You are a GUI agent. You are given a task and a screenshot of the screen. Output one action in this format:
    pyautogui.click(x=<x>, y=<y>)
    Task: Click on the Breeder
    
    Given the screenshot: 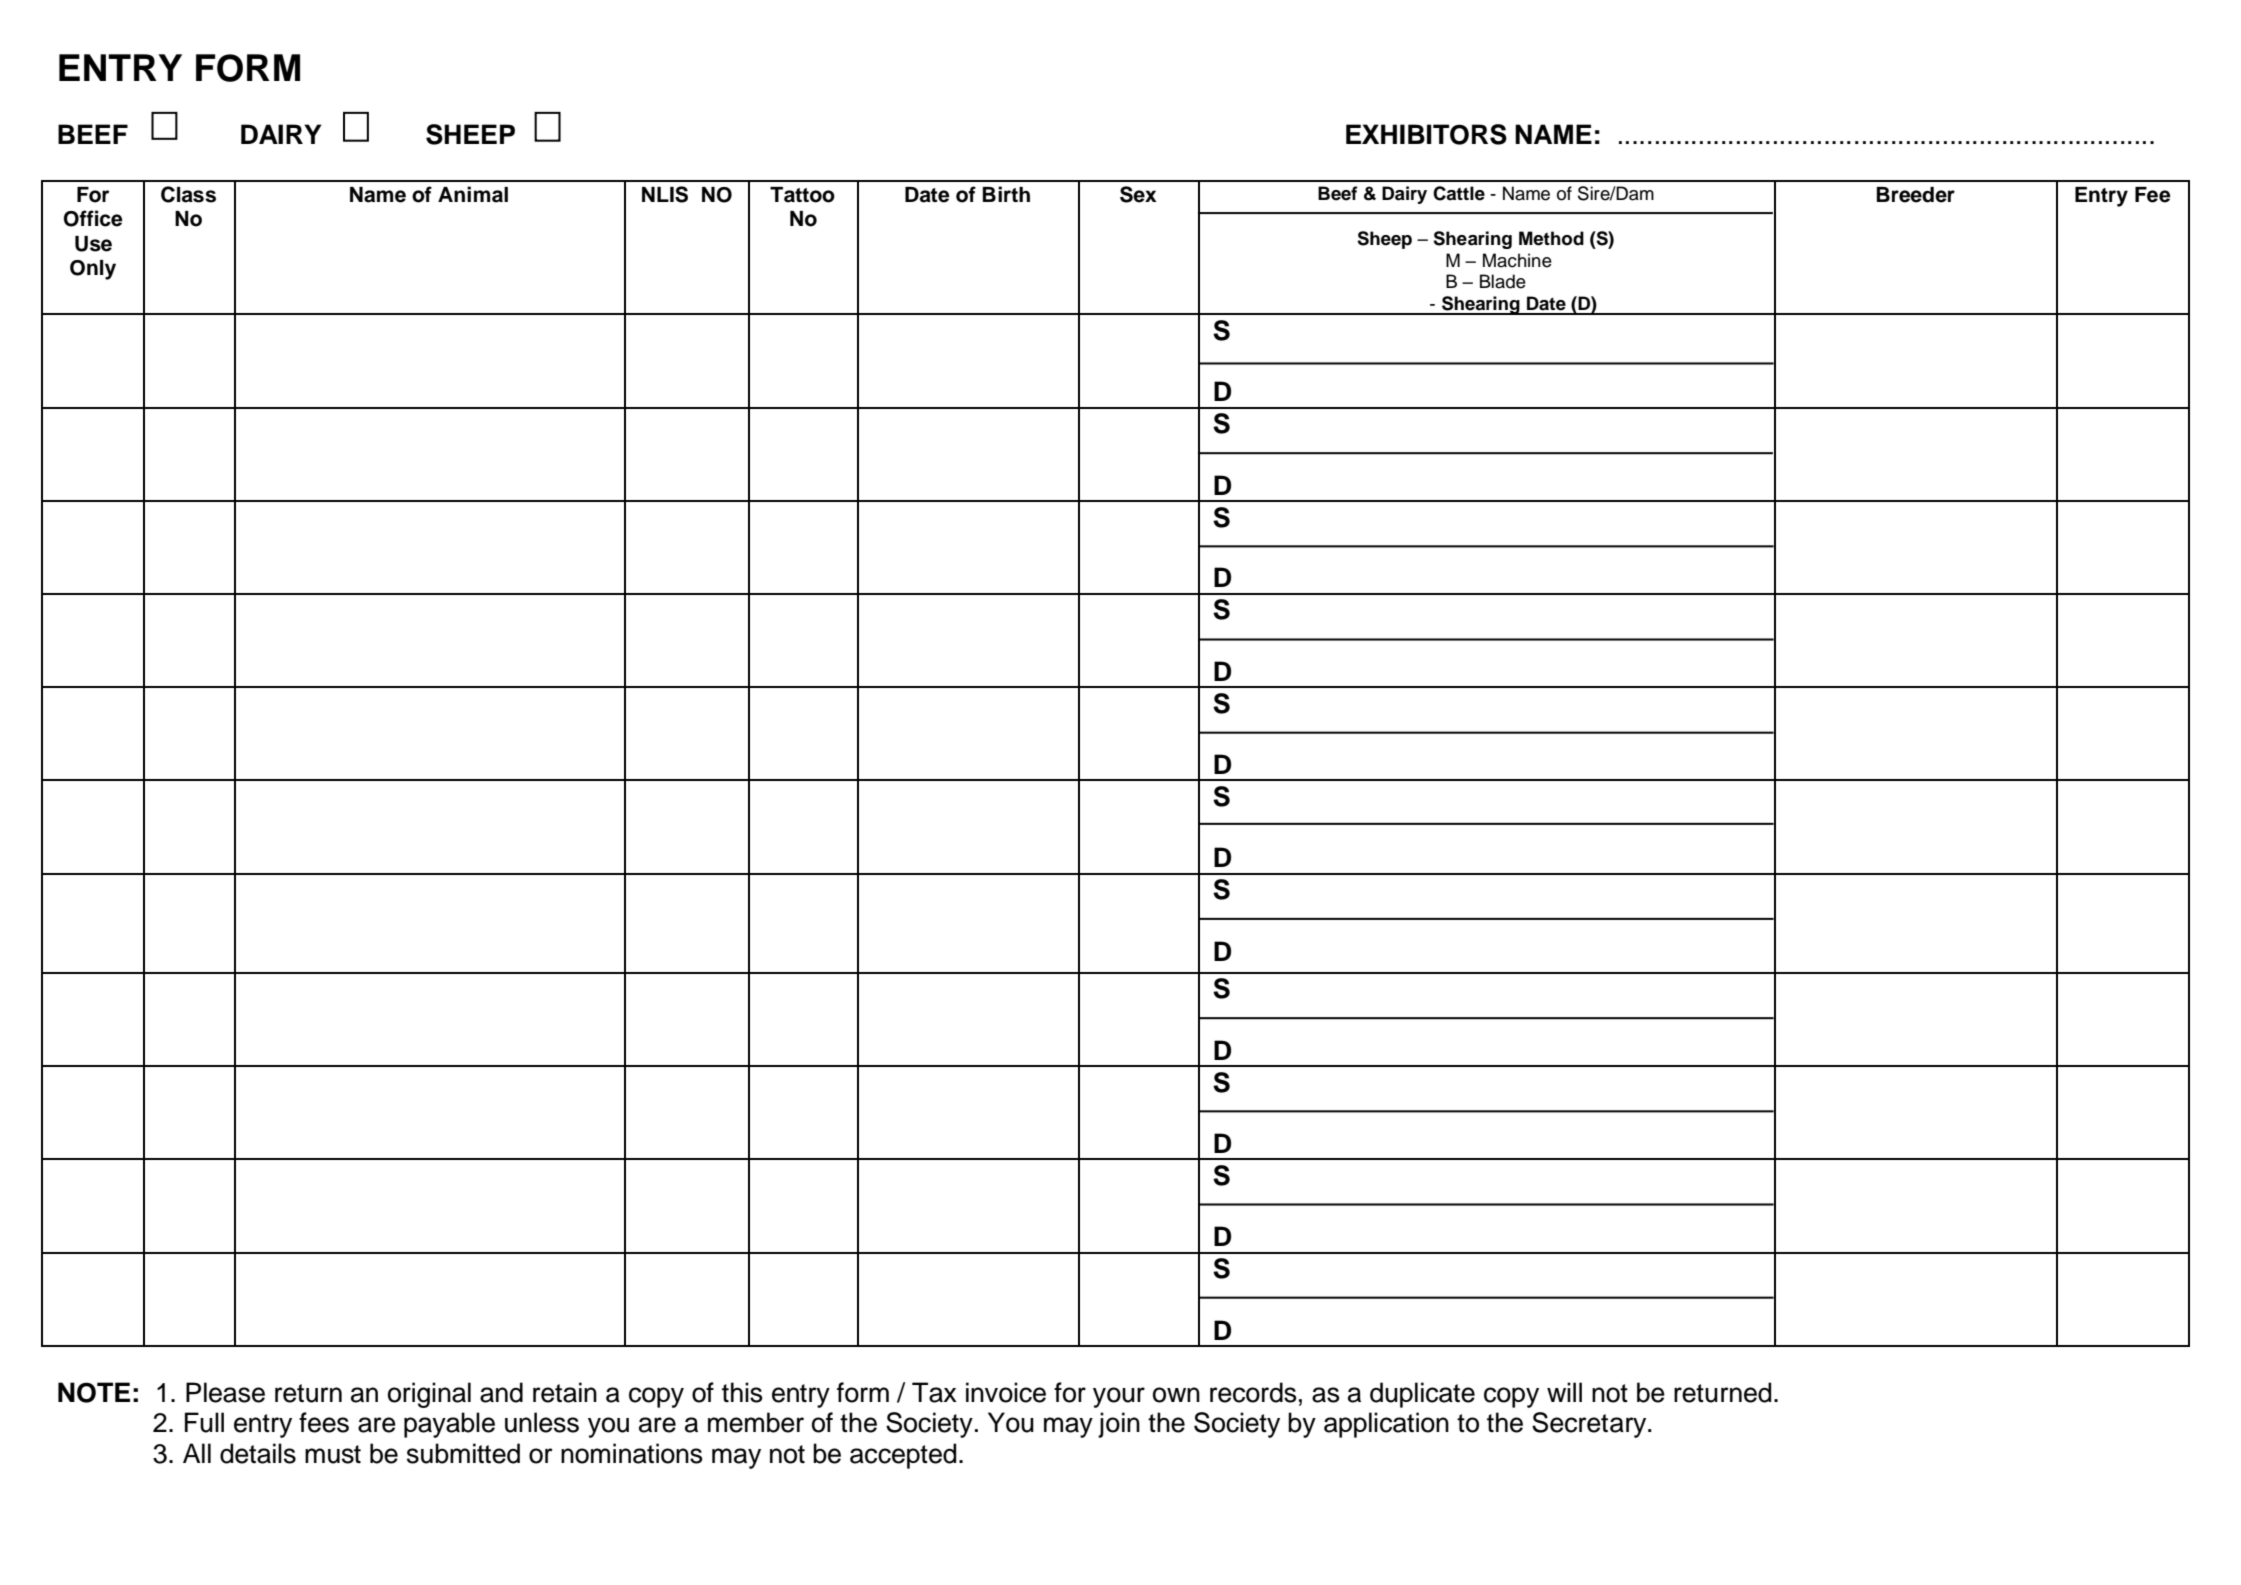 What is the action you would take?
    pyautogui.click(x=1915, y=195)
